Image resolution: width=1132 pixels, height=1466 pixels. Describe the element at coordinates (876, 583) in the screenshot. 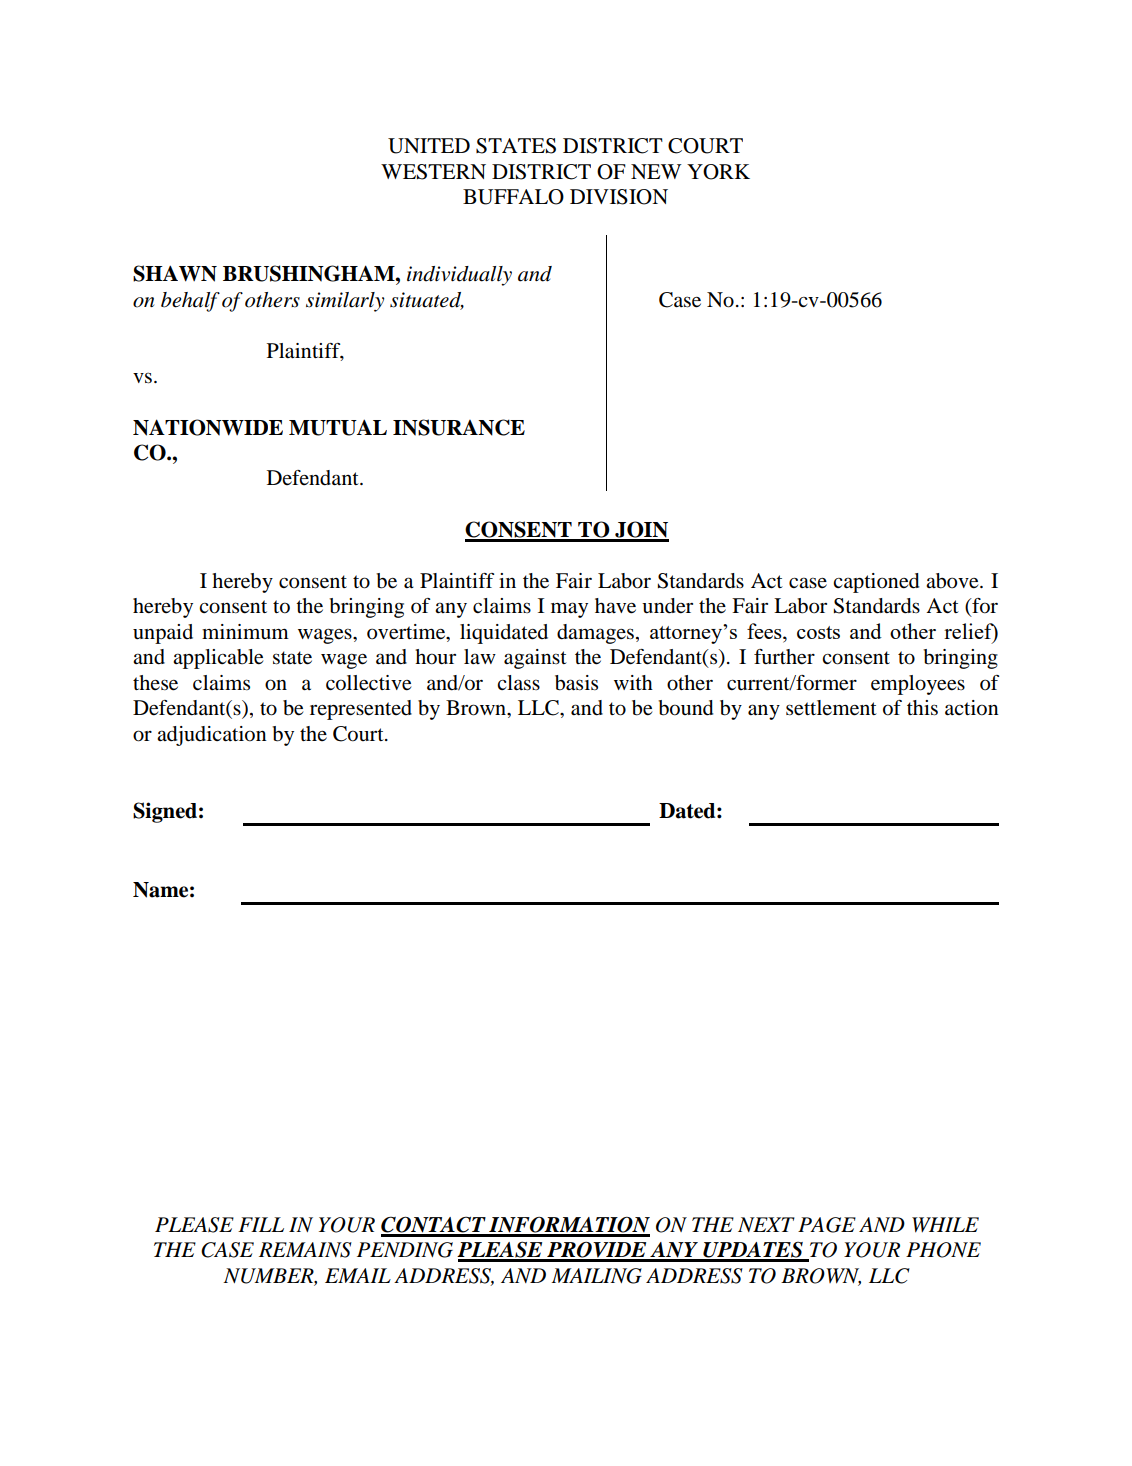

I see `captioned` at that location.
